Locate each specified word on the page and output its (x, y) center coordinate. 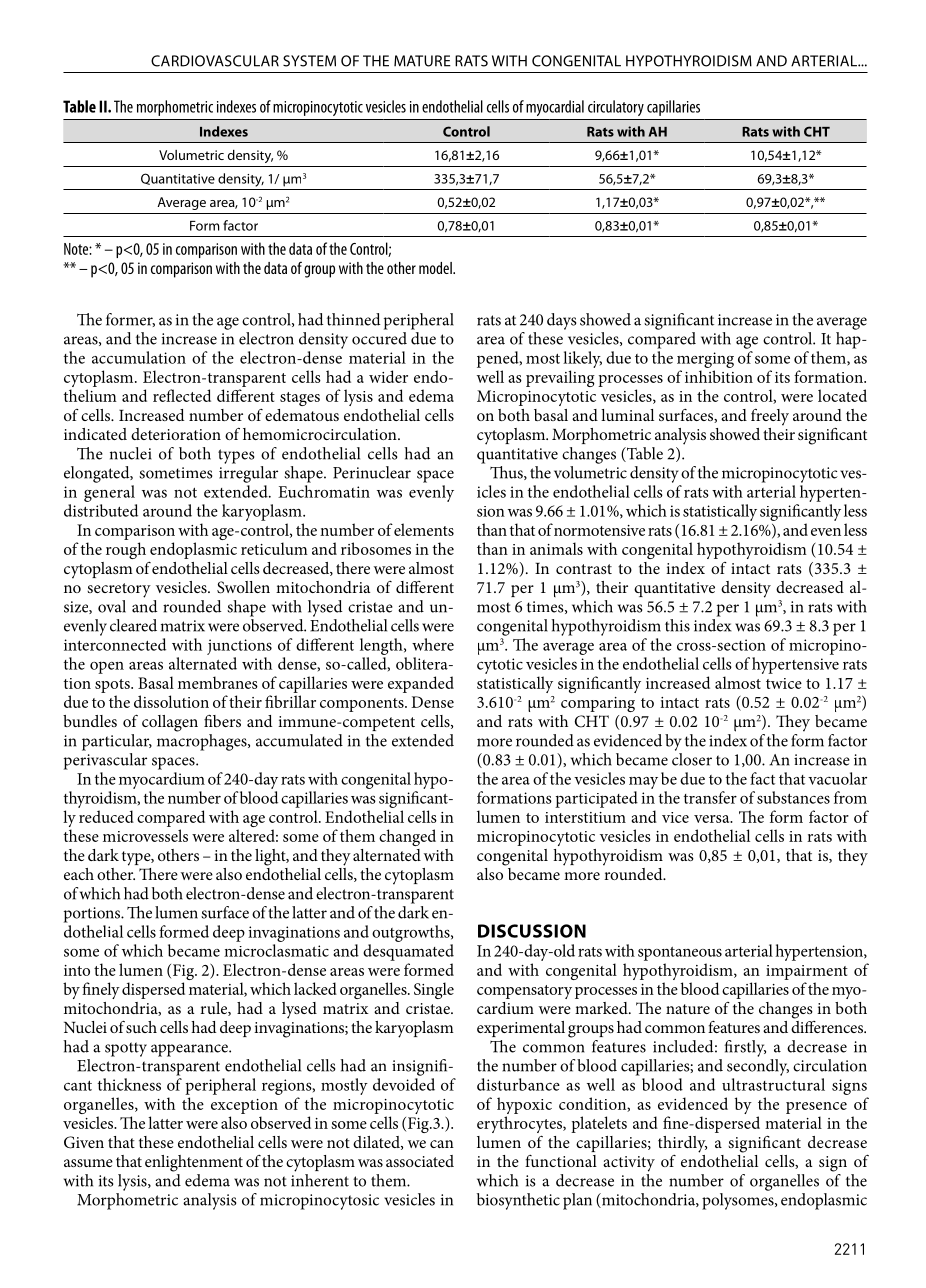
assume (88, 1163)
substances (793, 797)
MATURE (422, 61)
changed (407, 837)
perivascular (105, 761)
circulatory (616, 108)
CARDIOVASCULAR (215, 61)
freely (770, 417)
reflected (182, 395)
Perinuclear (372, 472)
